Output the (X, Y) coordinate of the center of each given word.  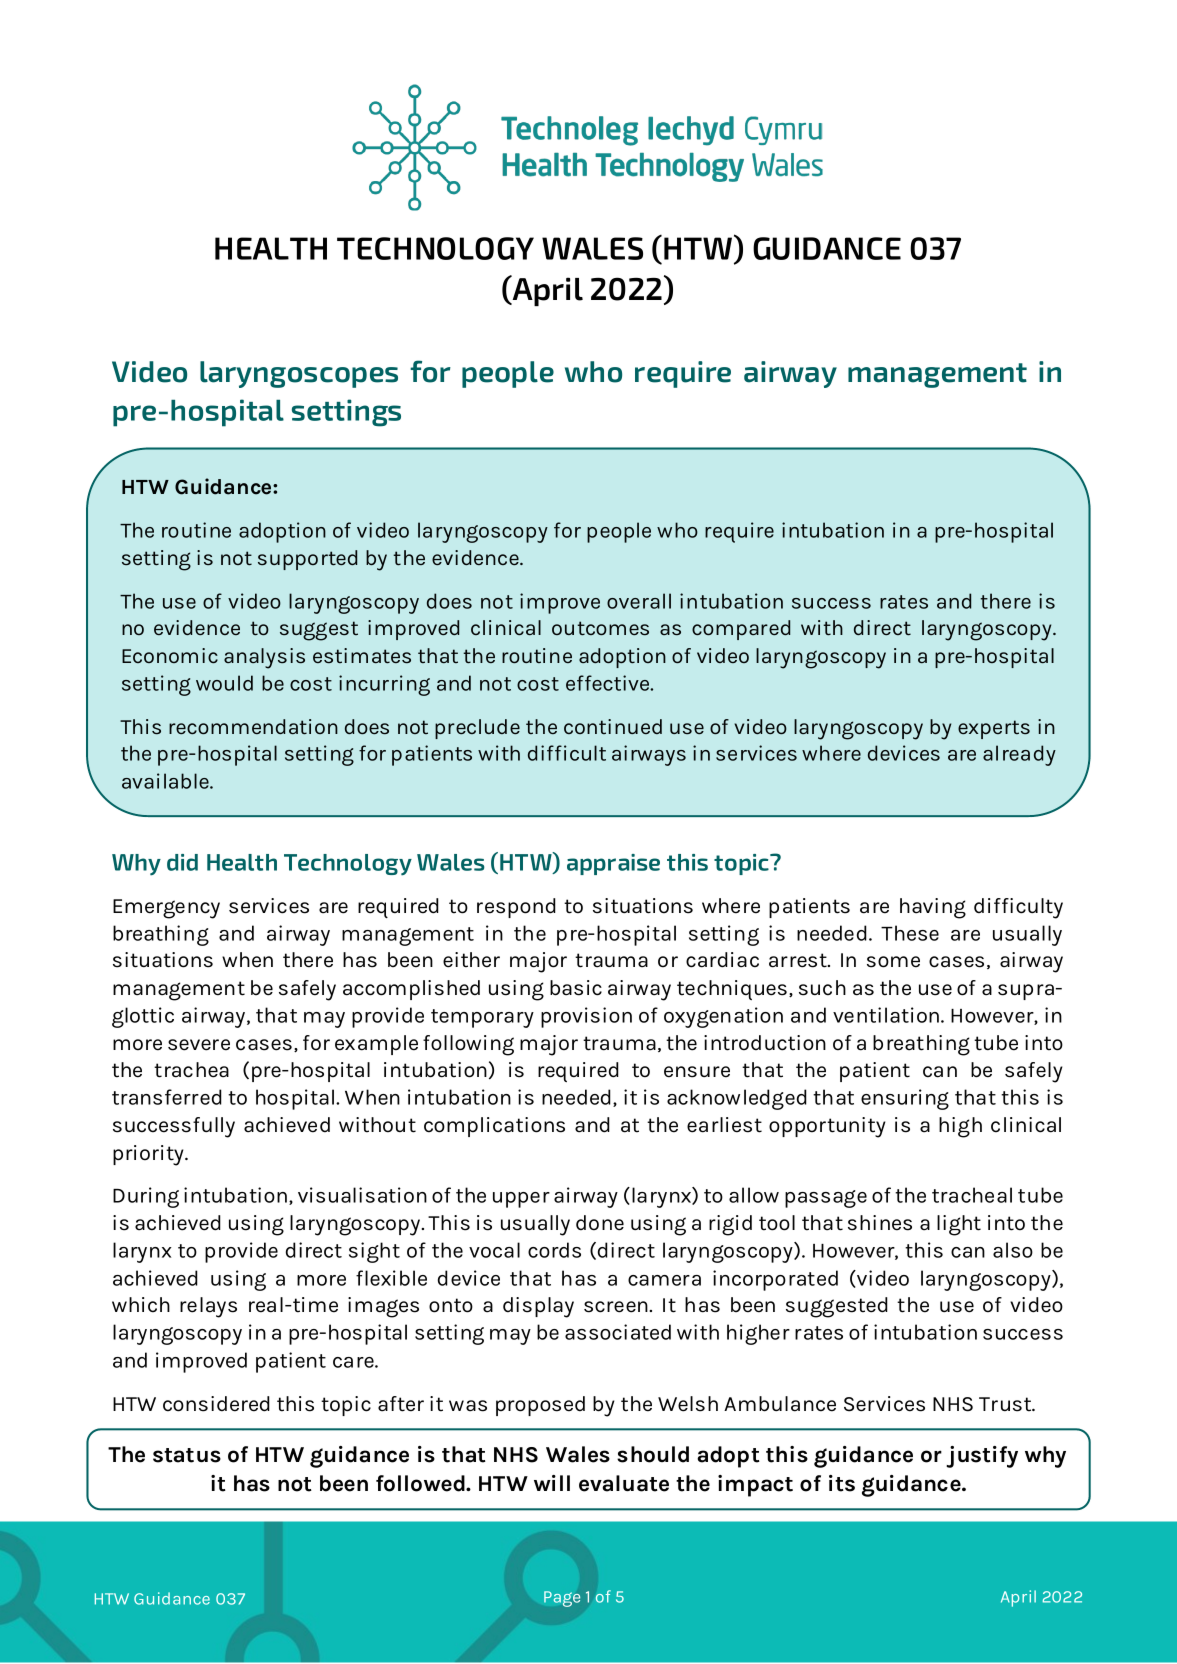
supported (307, 560)
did (182, 862)
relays (208, 1307)
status (187, 1455)
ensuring (905, 1099)
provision (586, 1017)
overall (639, 601)
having (933, 908)
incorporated (775, 1280)
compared (741, 630)
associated (618, 1332)
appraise (613, 864)
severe (199, 1045)
